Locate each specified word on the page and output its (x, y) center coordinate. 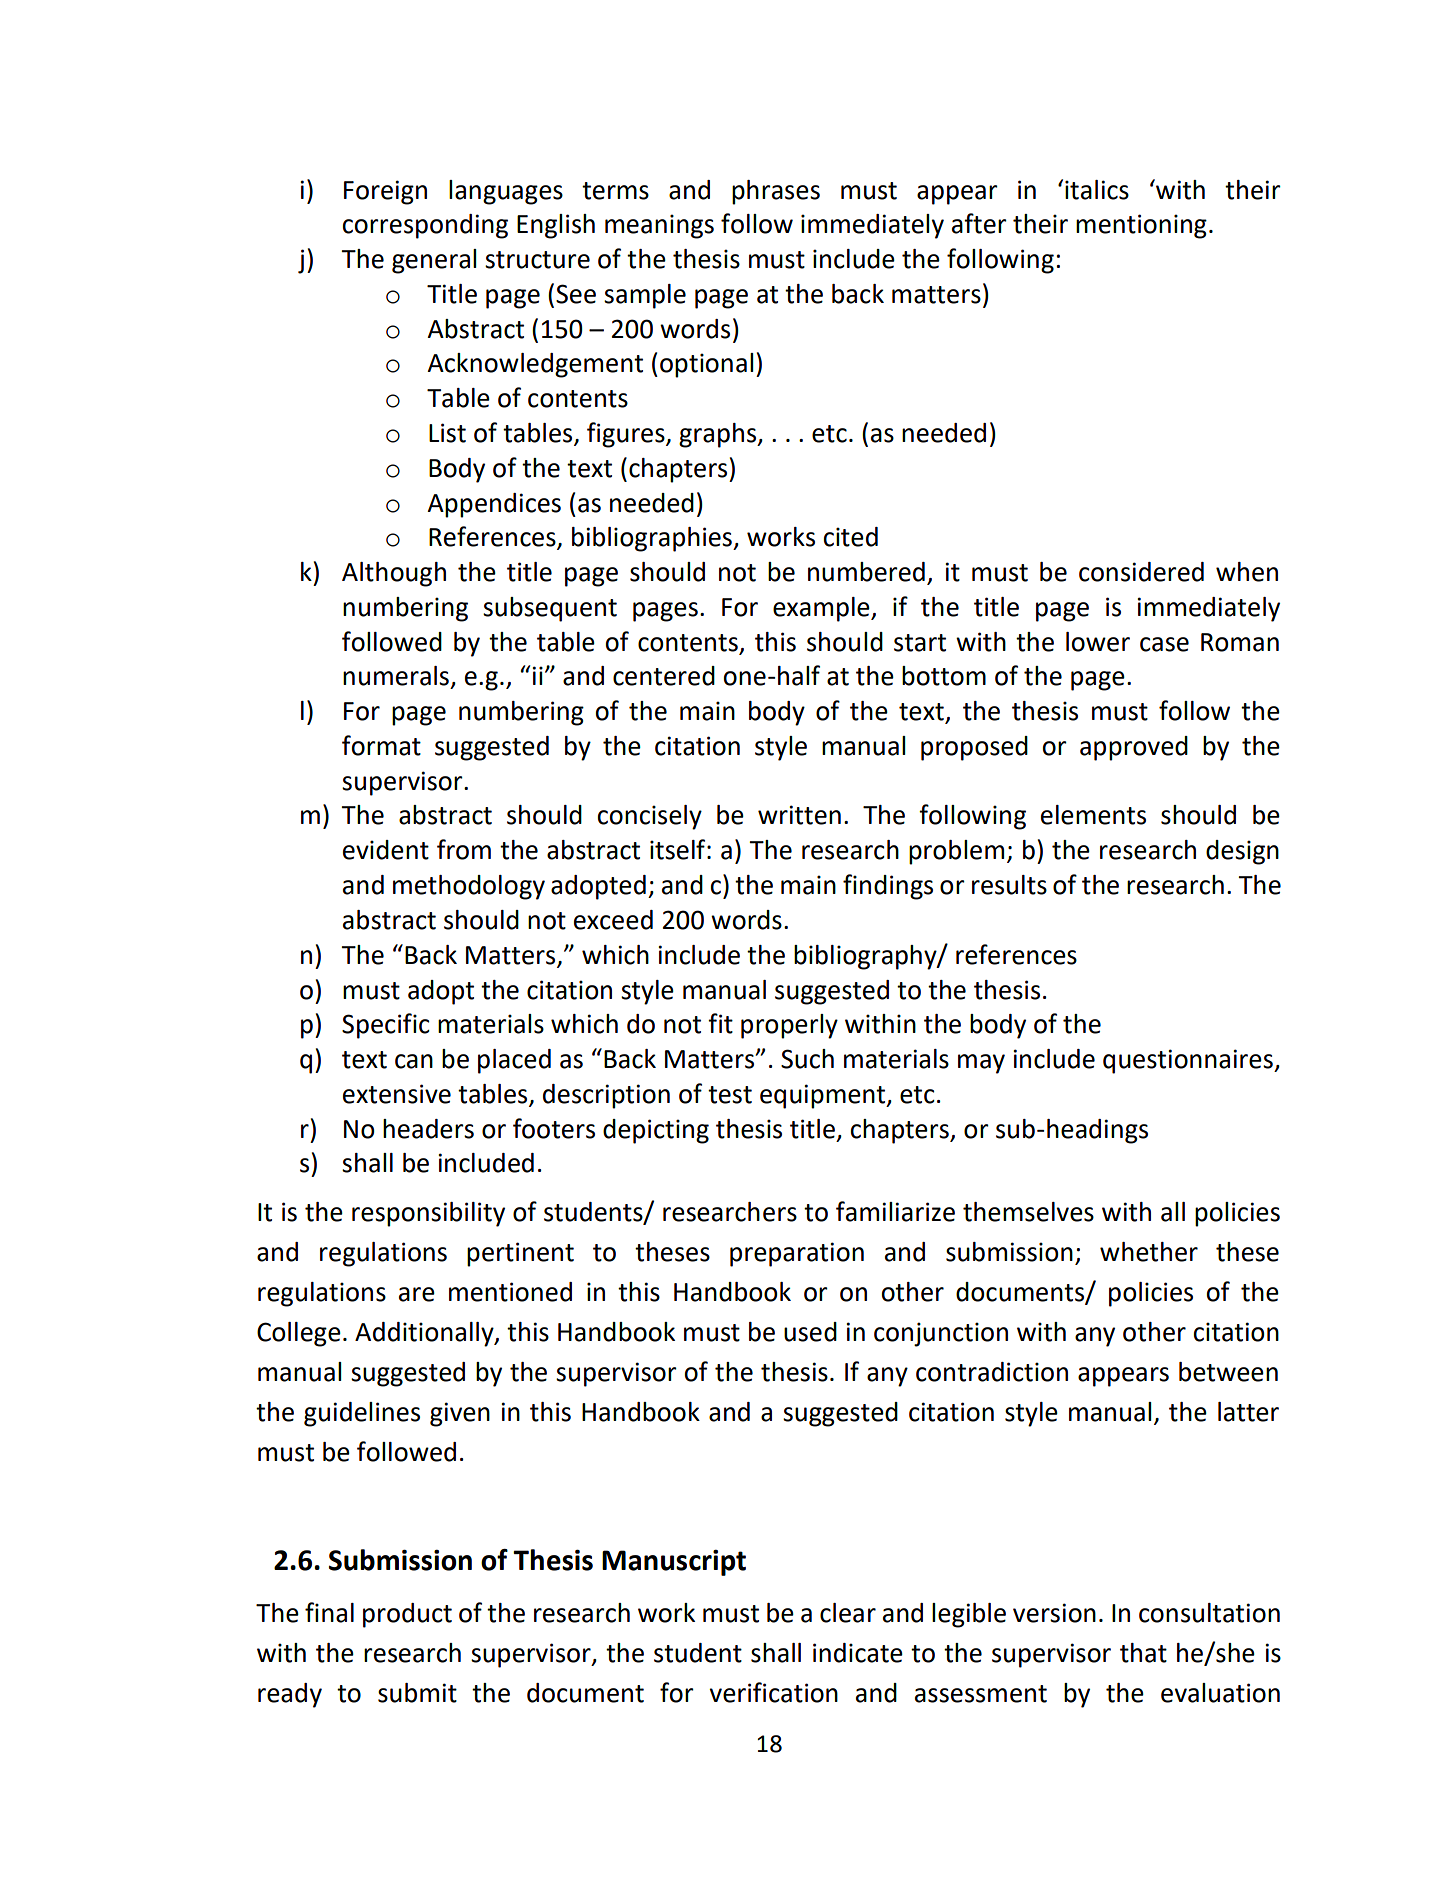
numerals (396, 676)
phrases (776, 192)
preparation (797, 1254)
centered (664, 676)
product (407, 1615)
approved (1134, 748)
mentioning (1141, 226)
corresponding (425, 226)
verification (773, 1692)
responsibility (428, 1214)
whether (1149, 1252)
